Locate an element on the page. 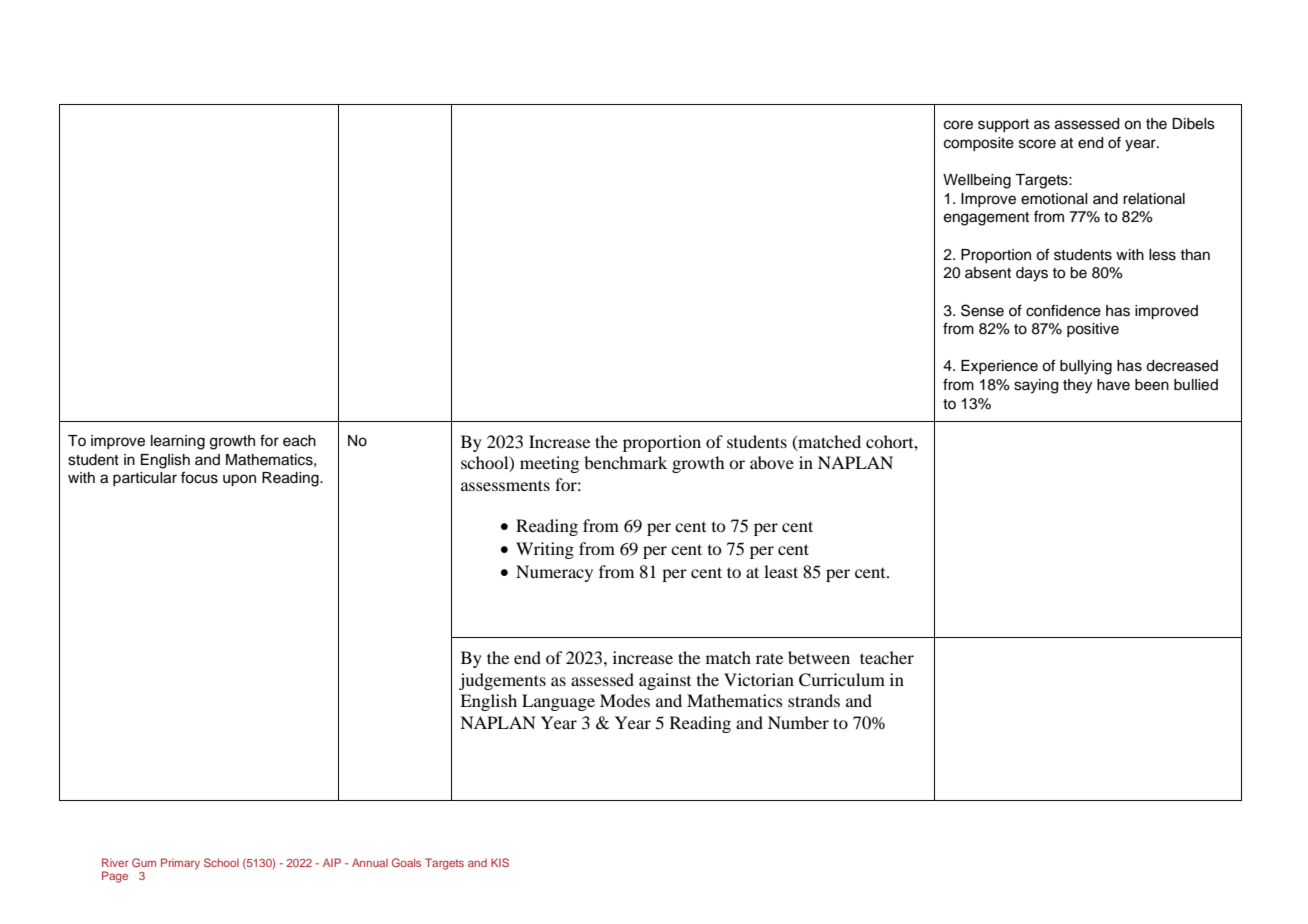 This document has width=1308, height=924. above is located at coordinates (772, 462).
